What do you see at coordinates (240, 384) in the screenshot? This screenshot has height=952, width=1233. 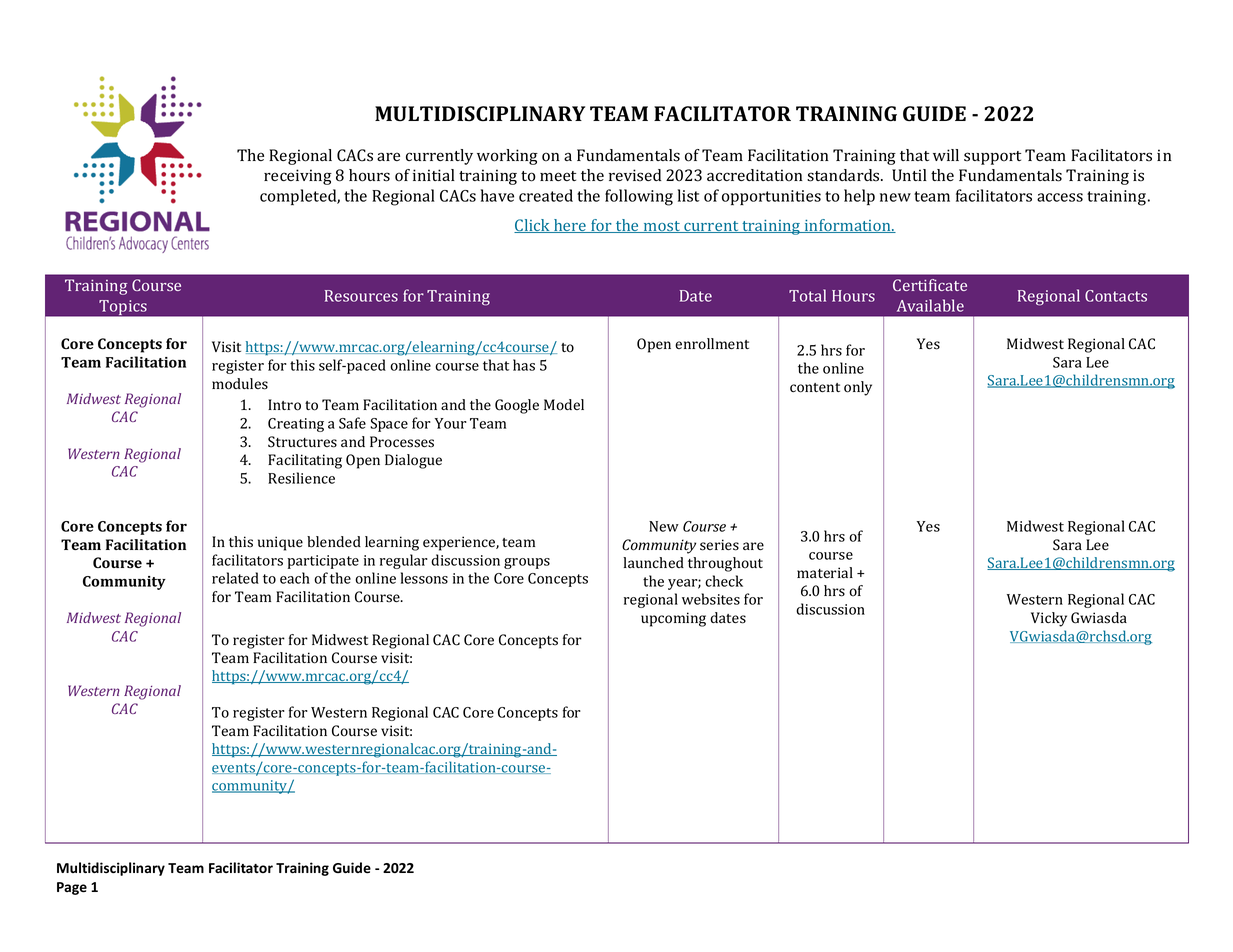 I see `modules` at bounding box center [240, 384].
